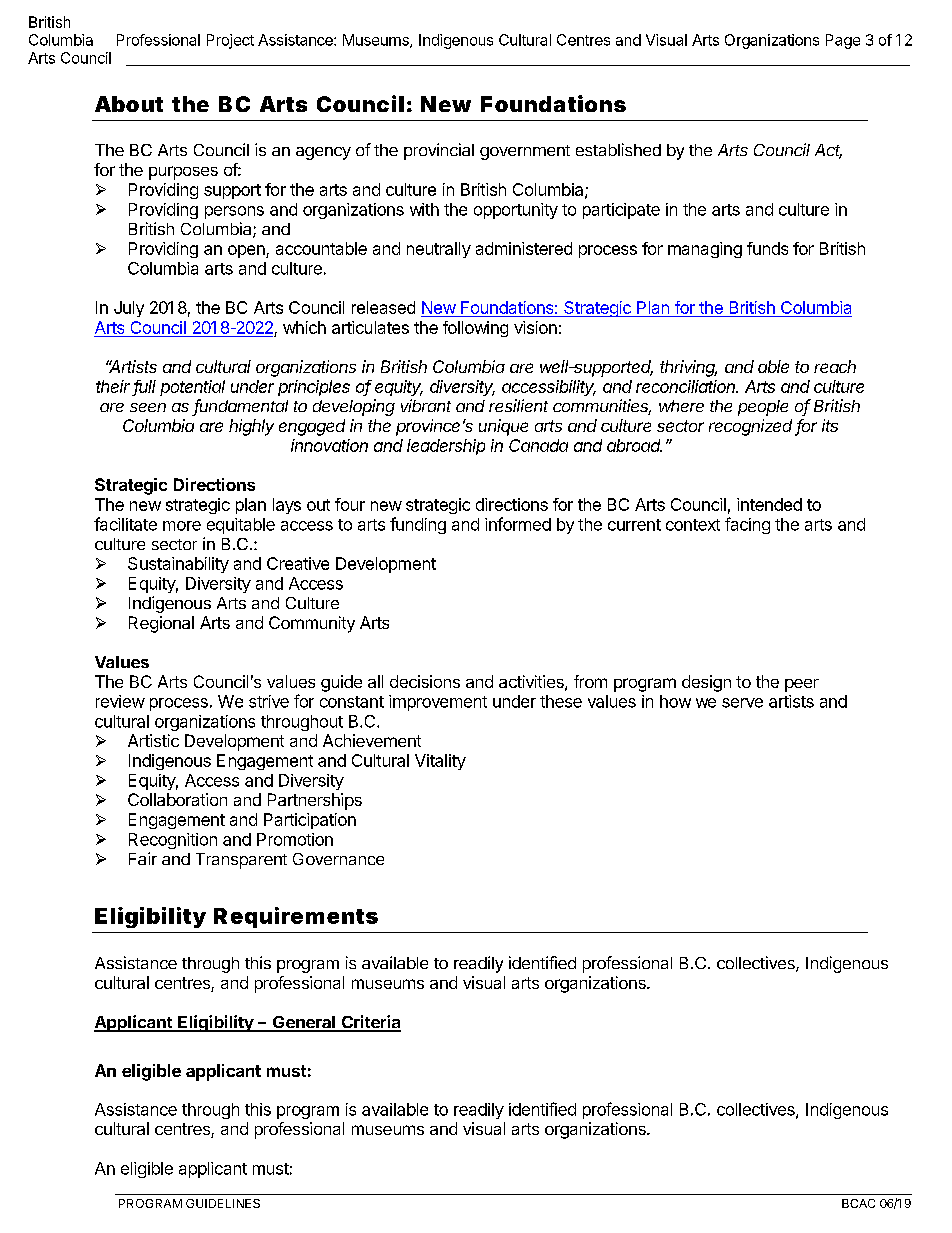  Describe the element at coordinates (182, 526) in the document. I see `more` at that location.
